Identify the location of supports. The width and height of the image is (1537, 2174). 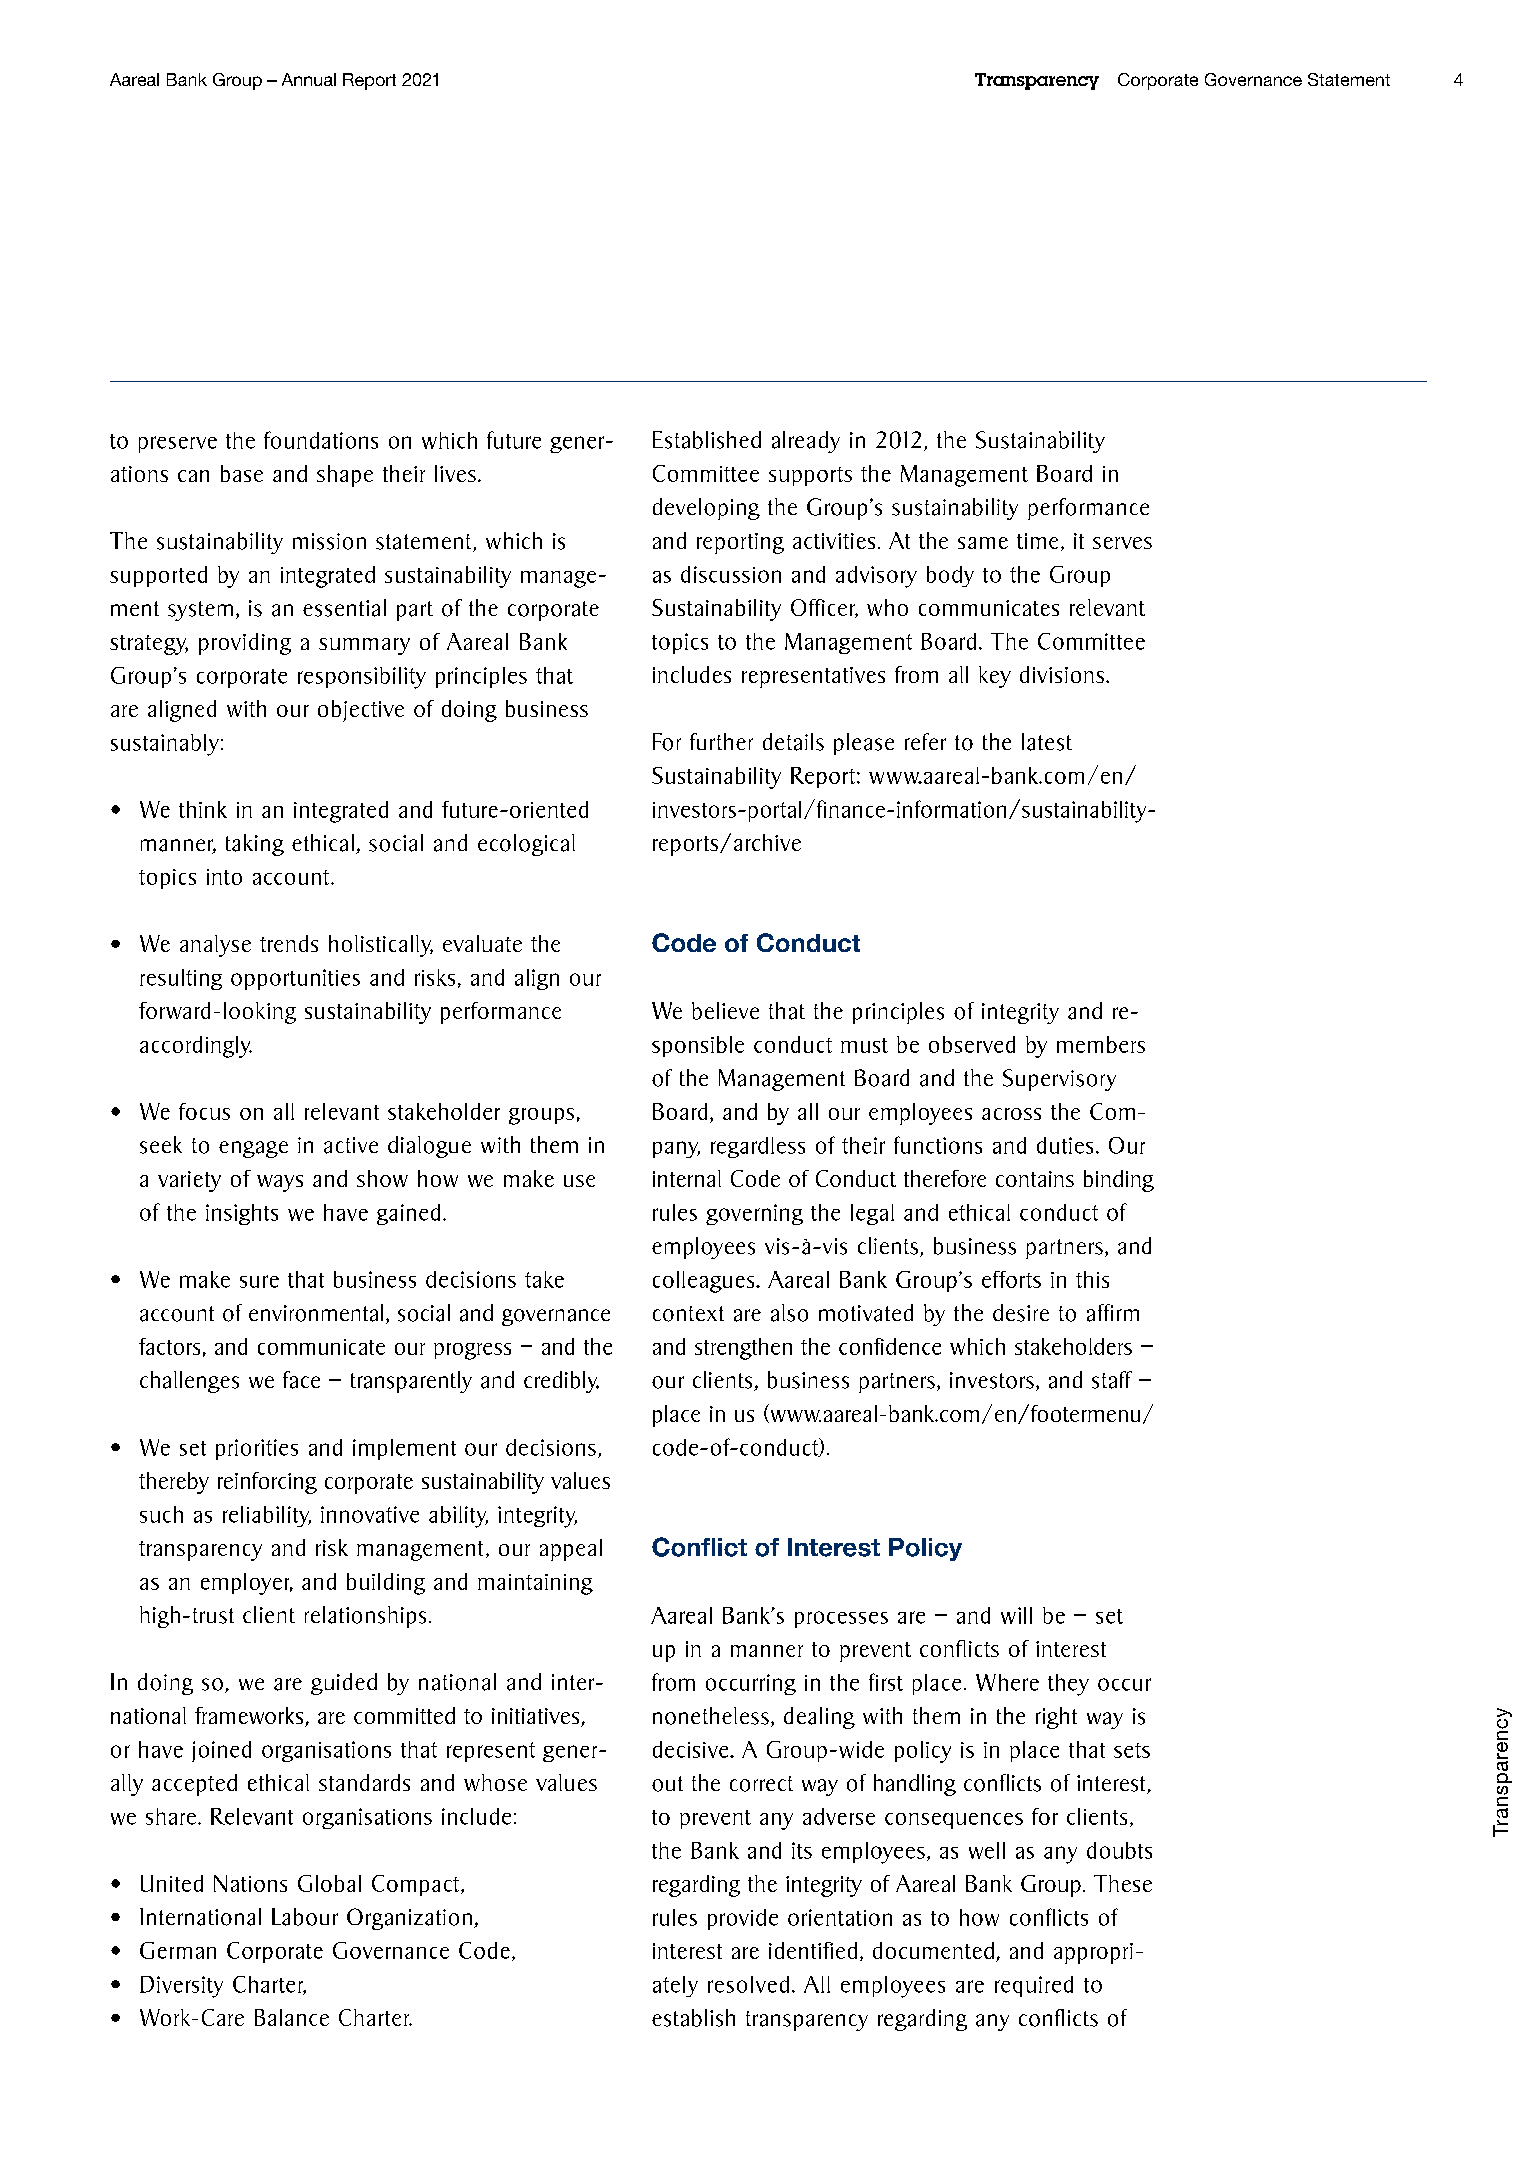
(810, 476).
